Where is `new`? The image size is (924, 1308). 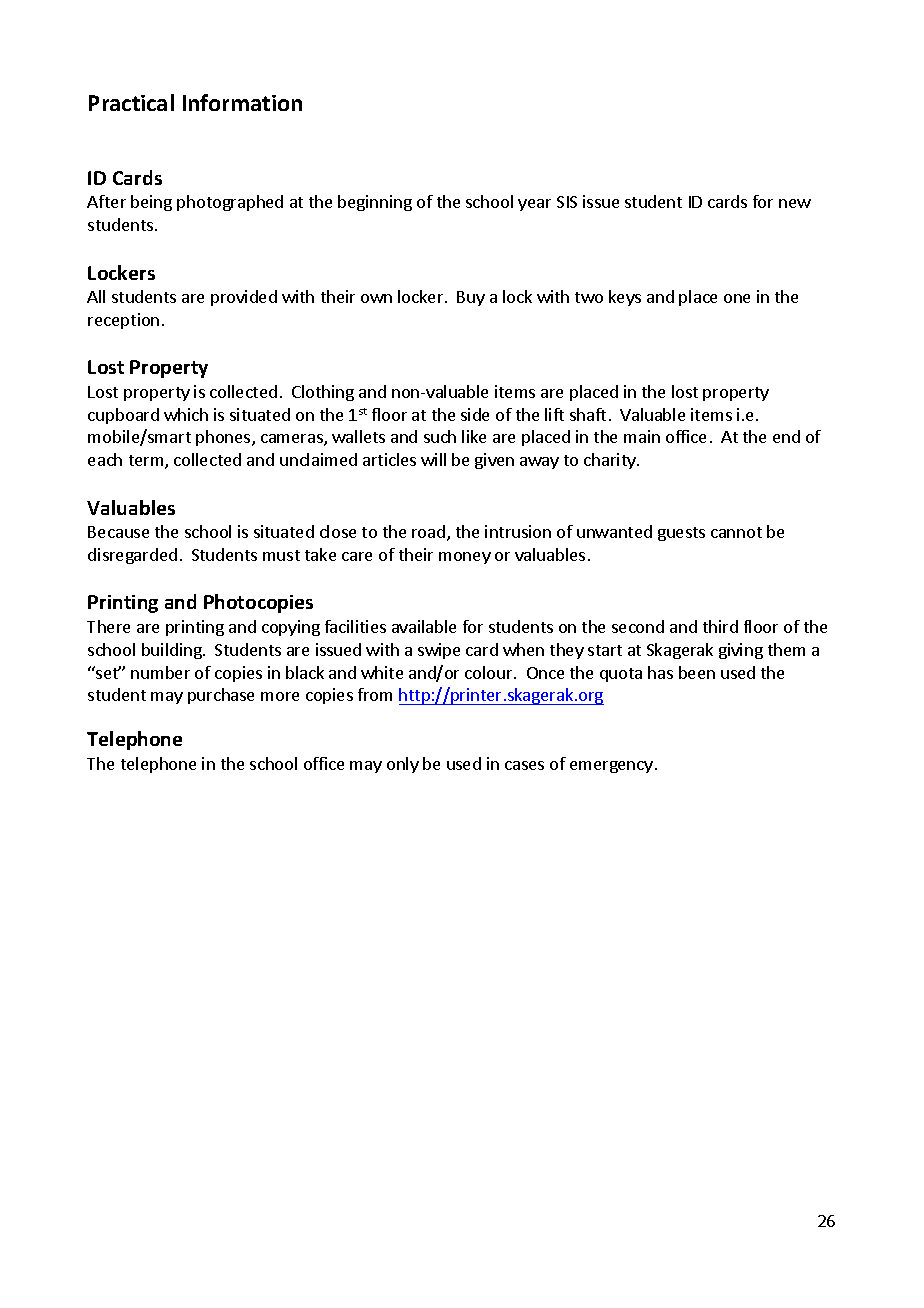 new is located at coordinates (795, 203).
